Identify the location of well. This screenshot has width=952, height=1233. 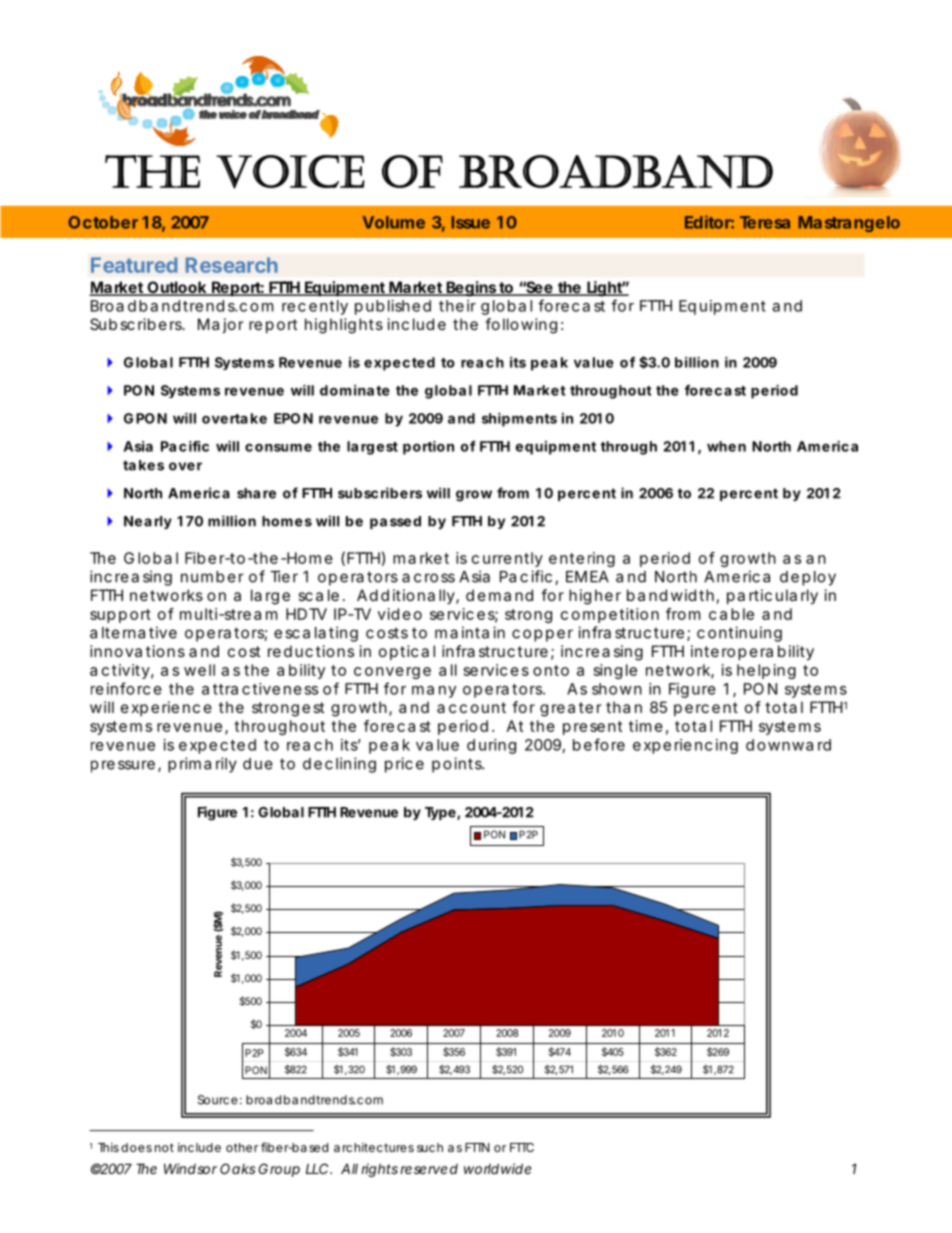
(199, 670).
